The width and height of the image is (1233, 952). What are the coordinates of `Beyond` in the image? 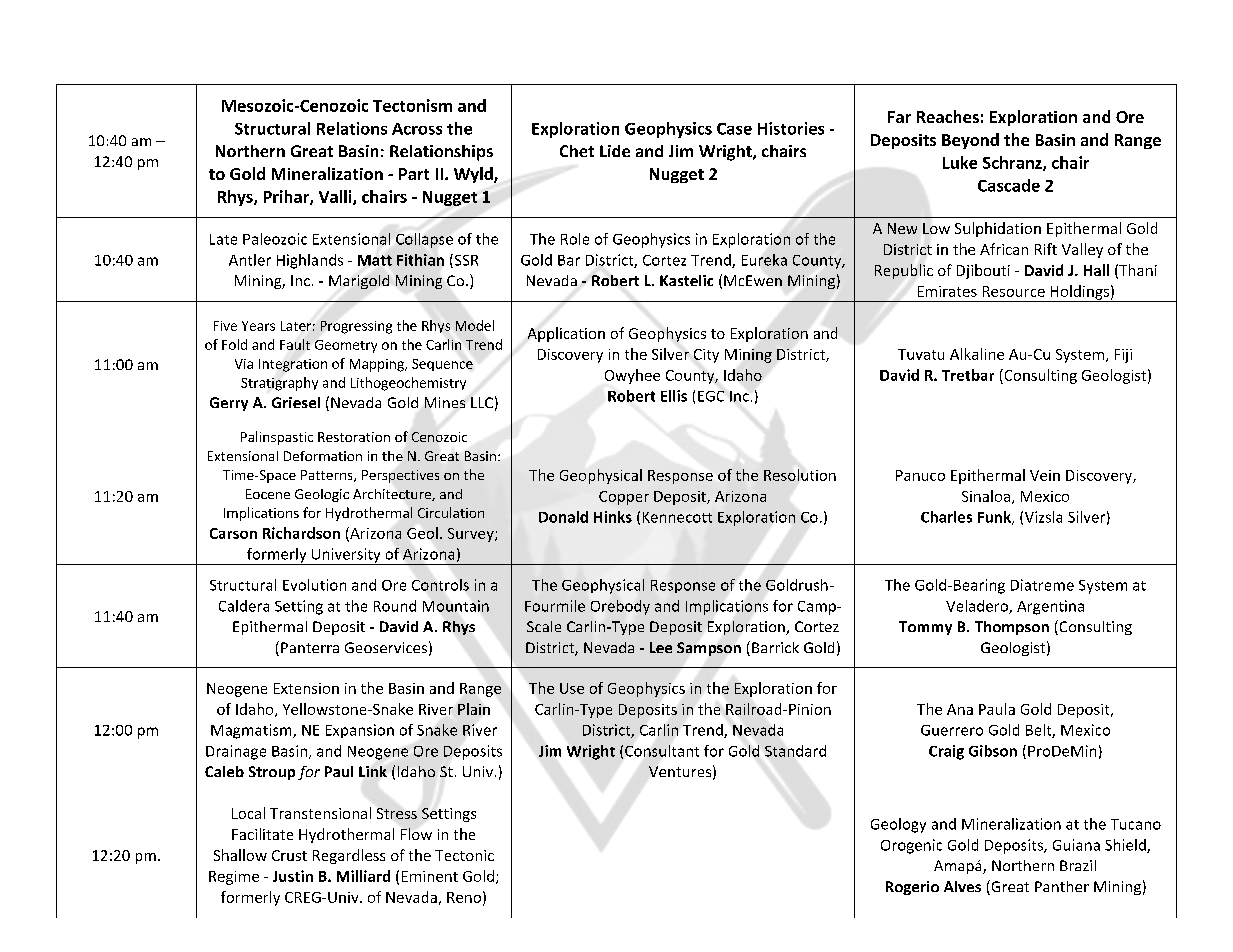 It's located at (970, 141).
